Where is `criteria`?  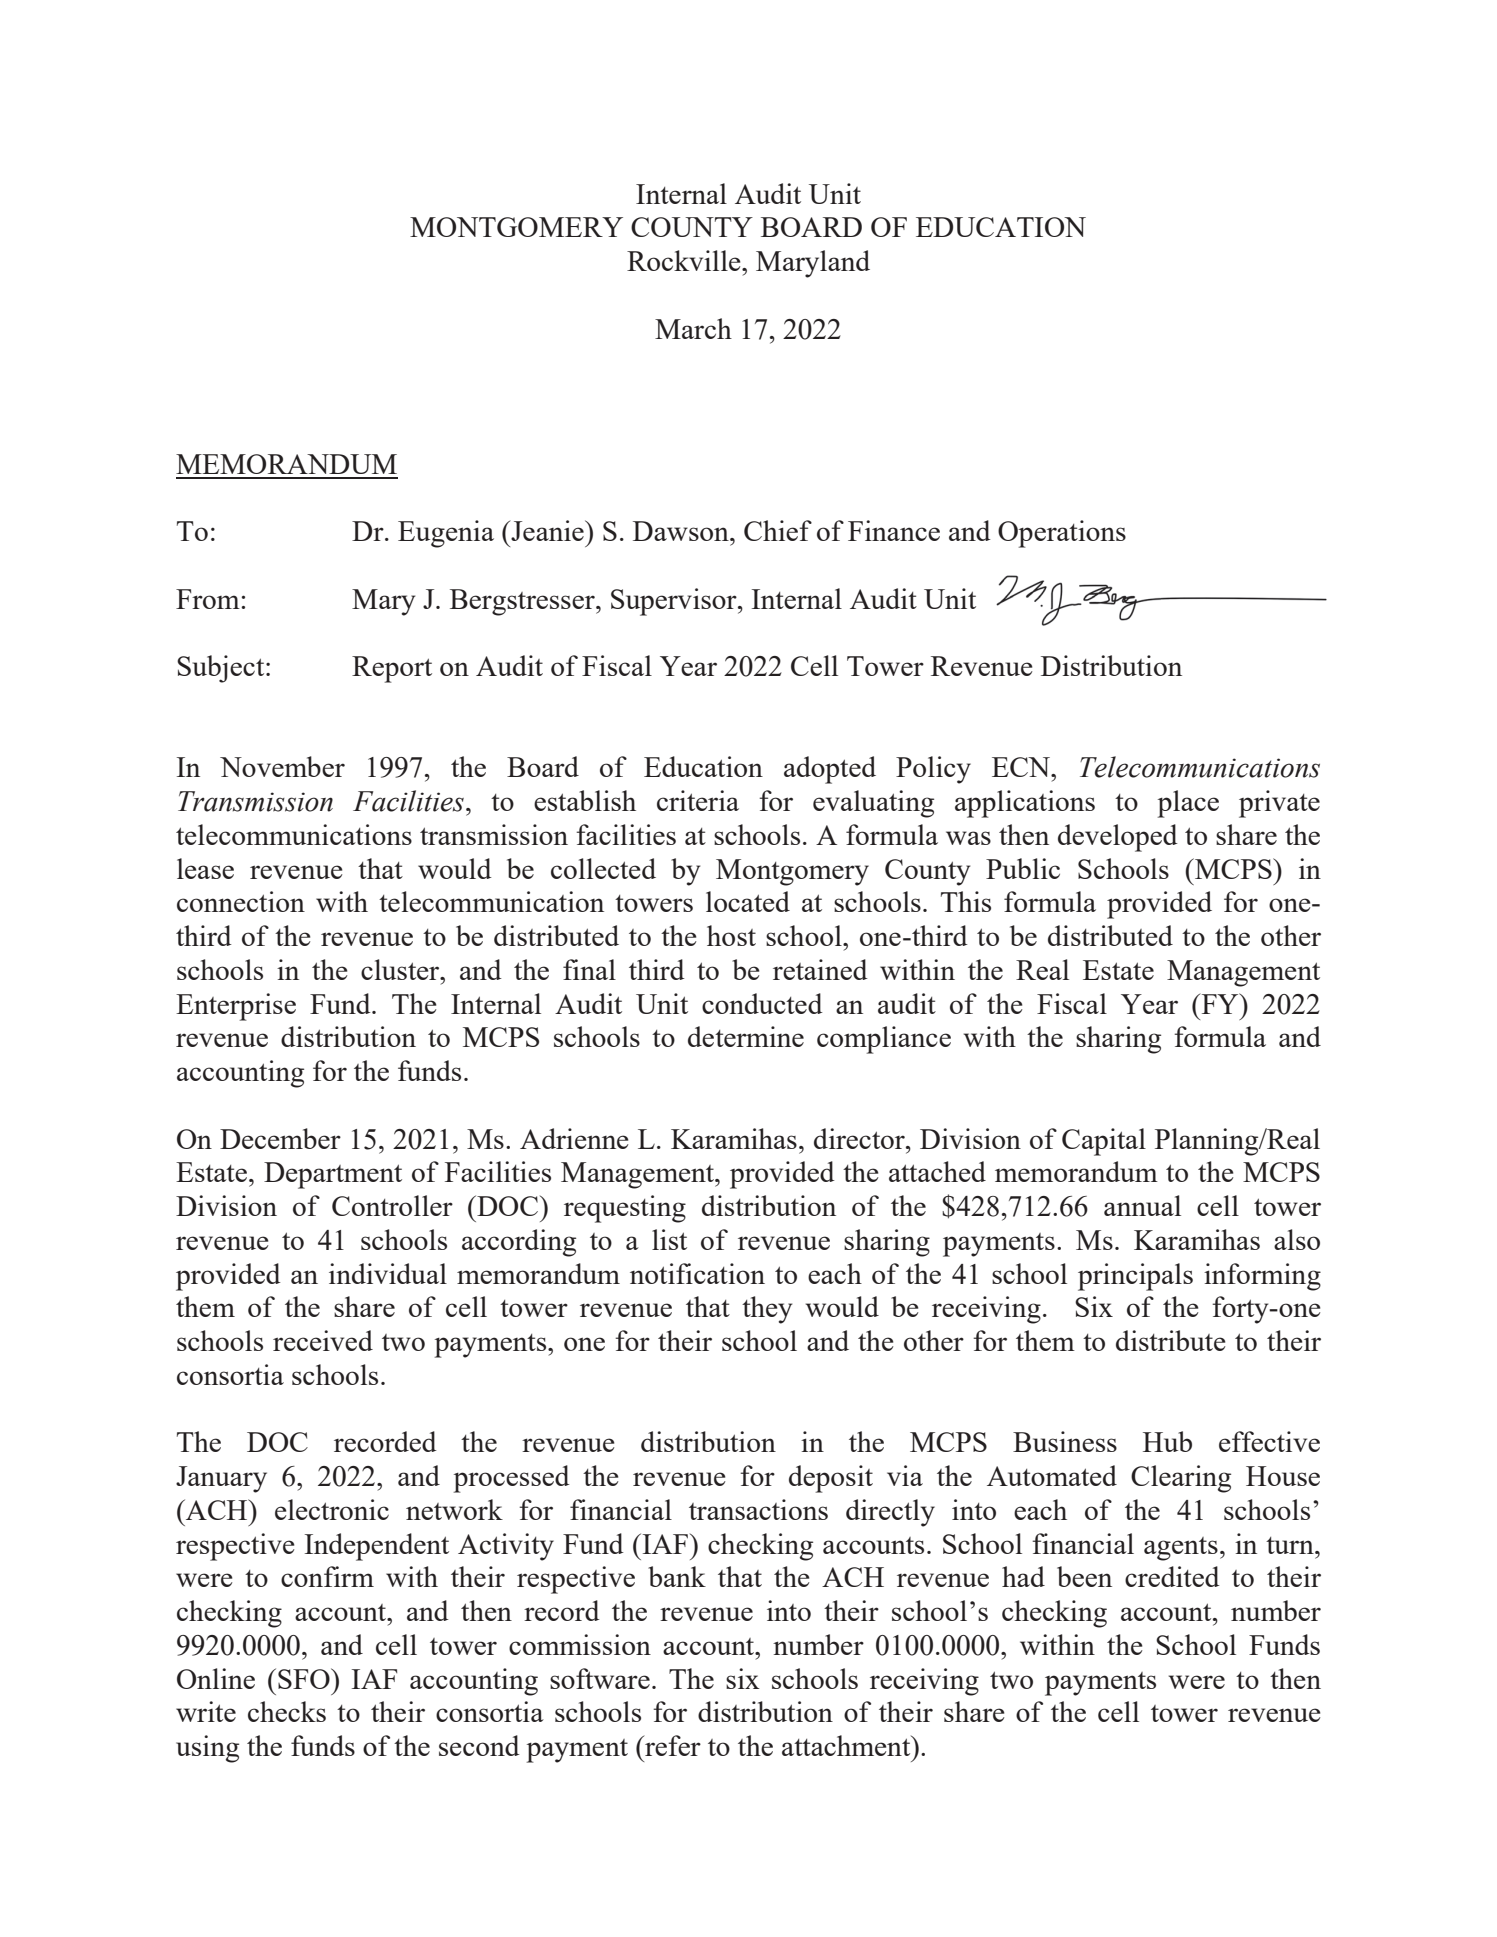
criteria is located at coordinates (698, 800).
